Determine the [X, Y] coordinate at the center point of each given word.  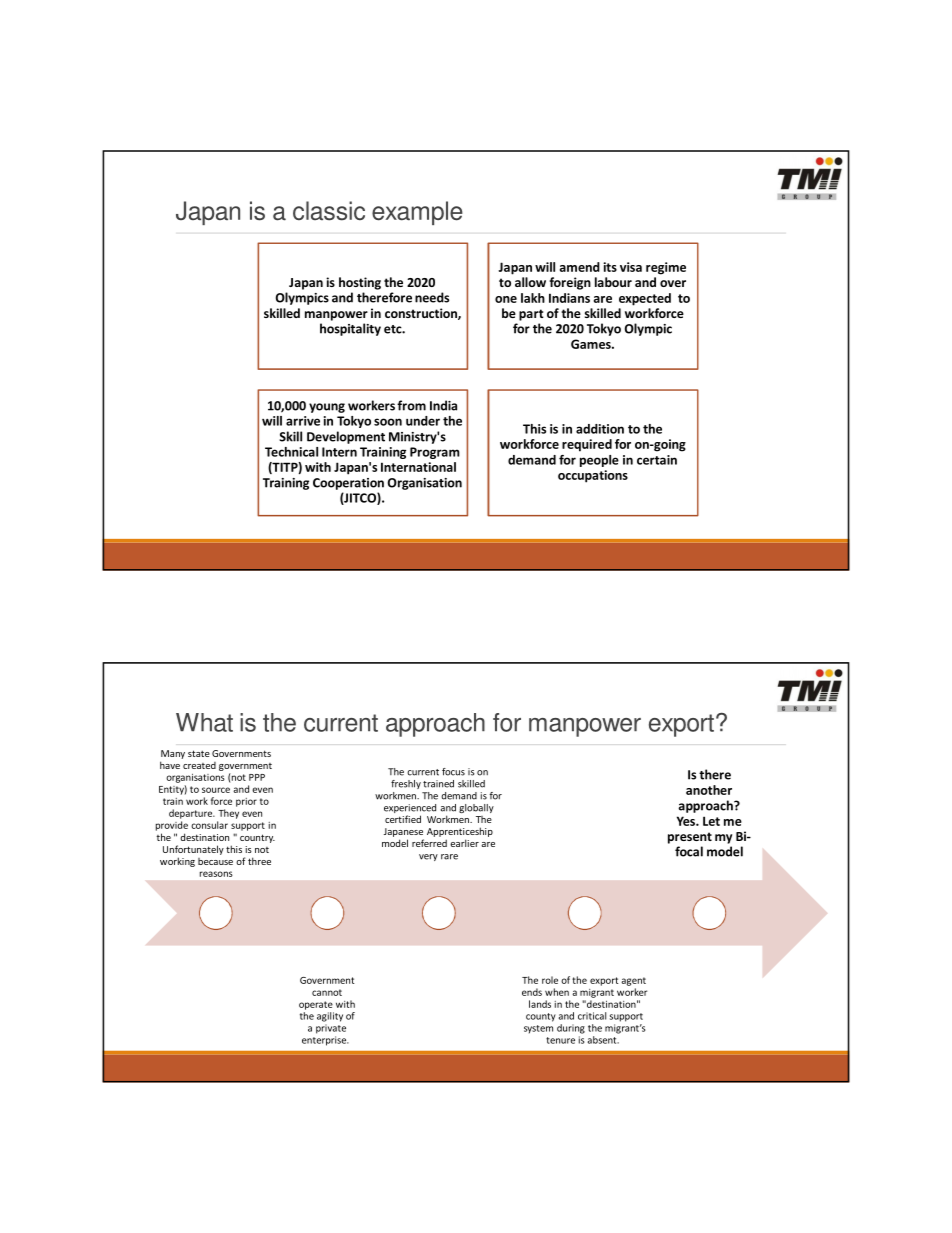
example [417, 213]
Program [435, 453]
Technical [291, 452]
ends [532, 992]
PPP [257, 777]
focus [453, 772]
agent [633, 981]
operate [316, 1005]
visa [631, 267]
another [709, 790]
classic [329, 211]
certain [657, 460]
